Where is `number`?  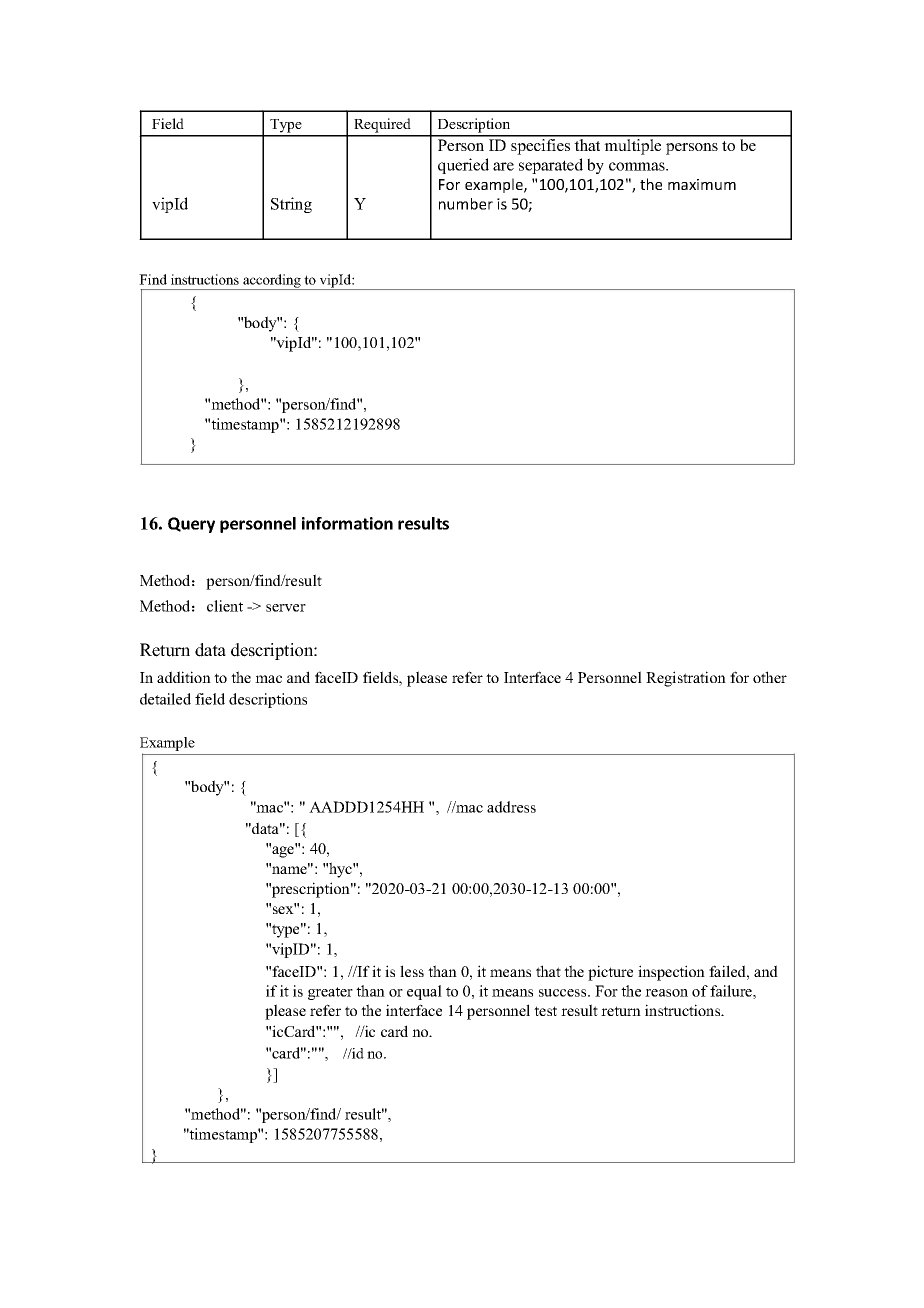 number is located at coordinates (466, 204).
